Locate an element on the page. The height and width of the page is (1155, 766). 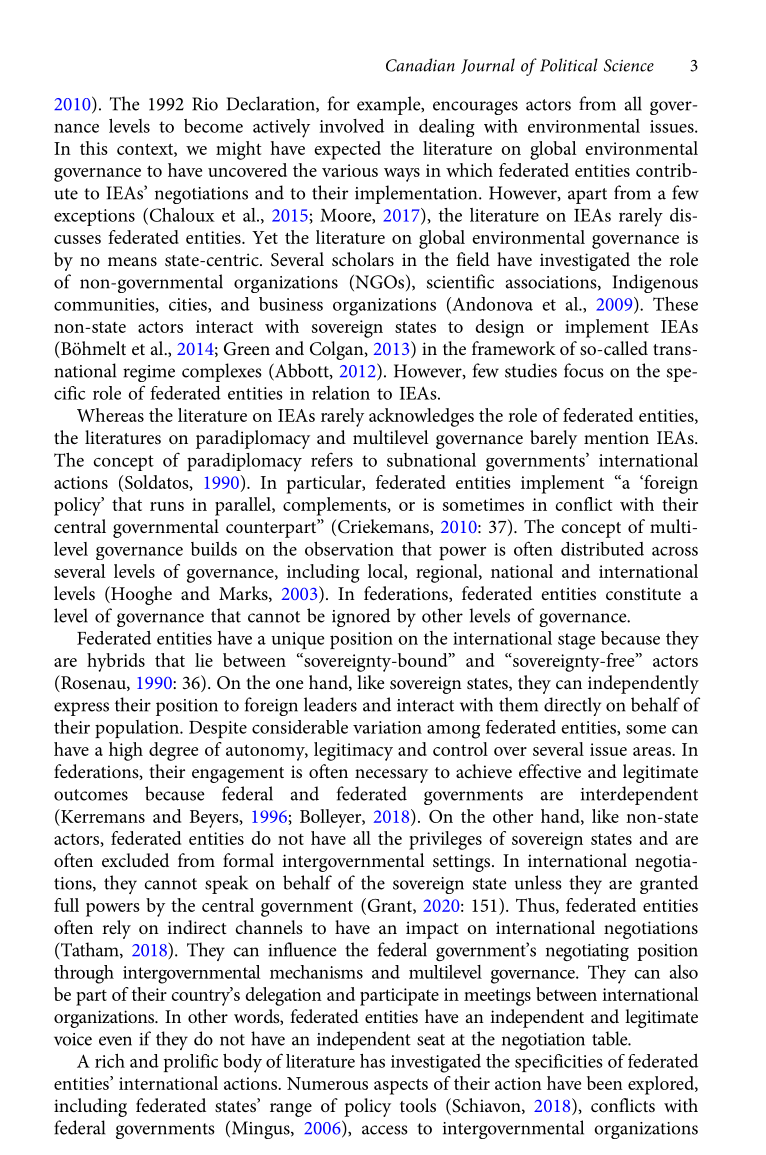
Science is located at coordinates (629, 65).
